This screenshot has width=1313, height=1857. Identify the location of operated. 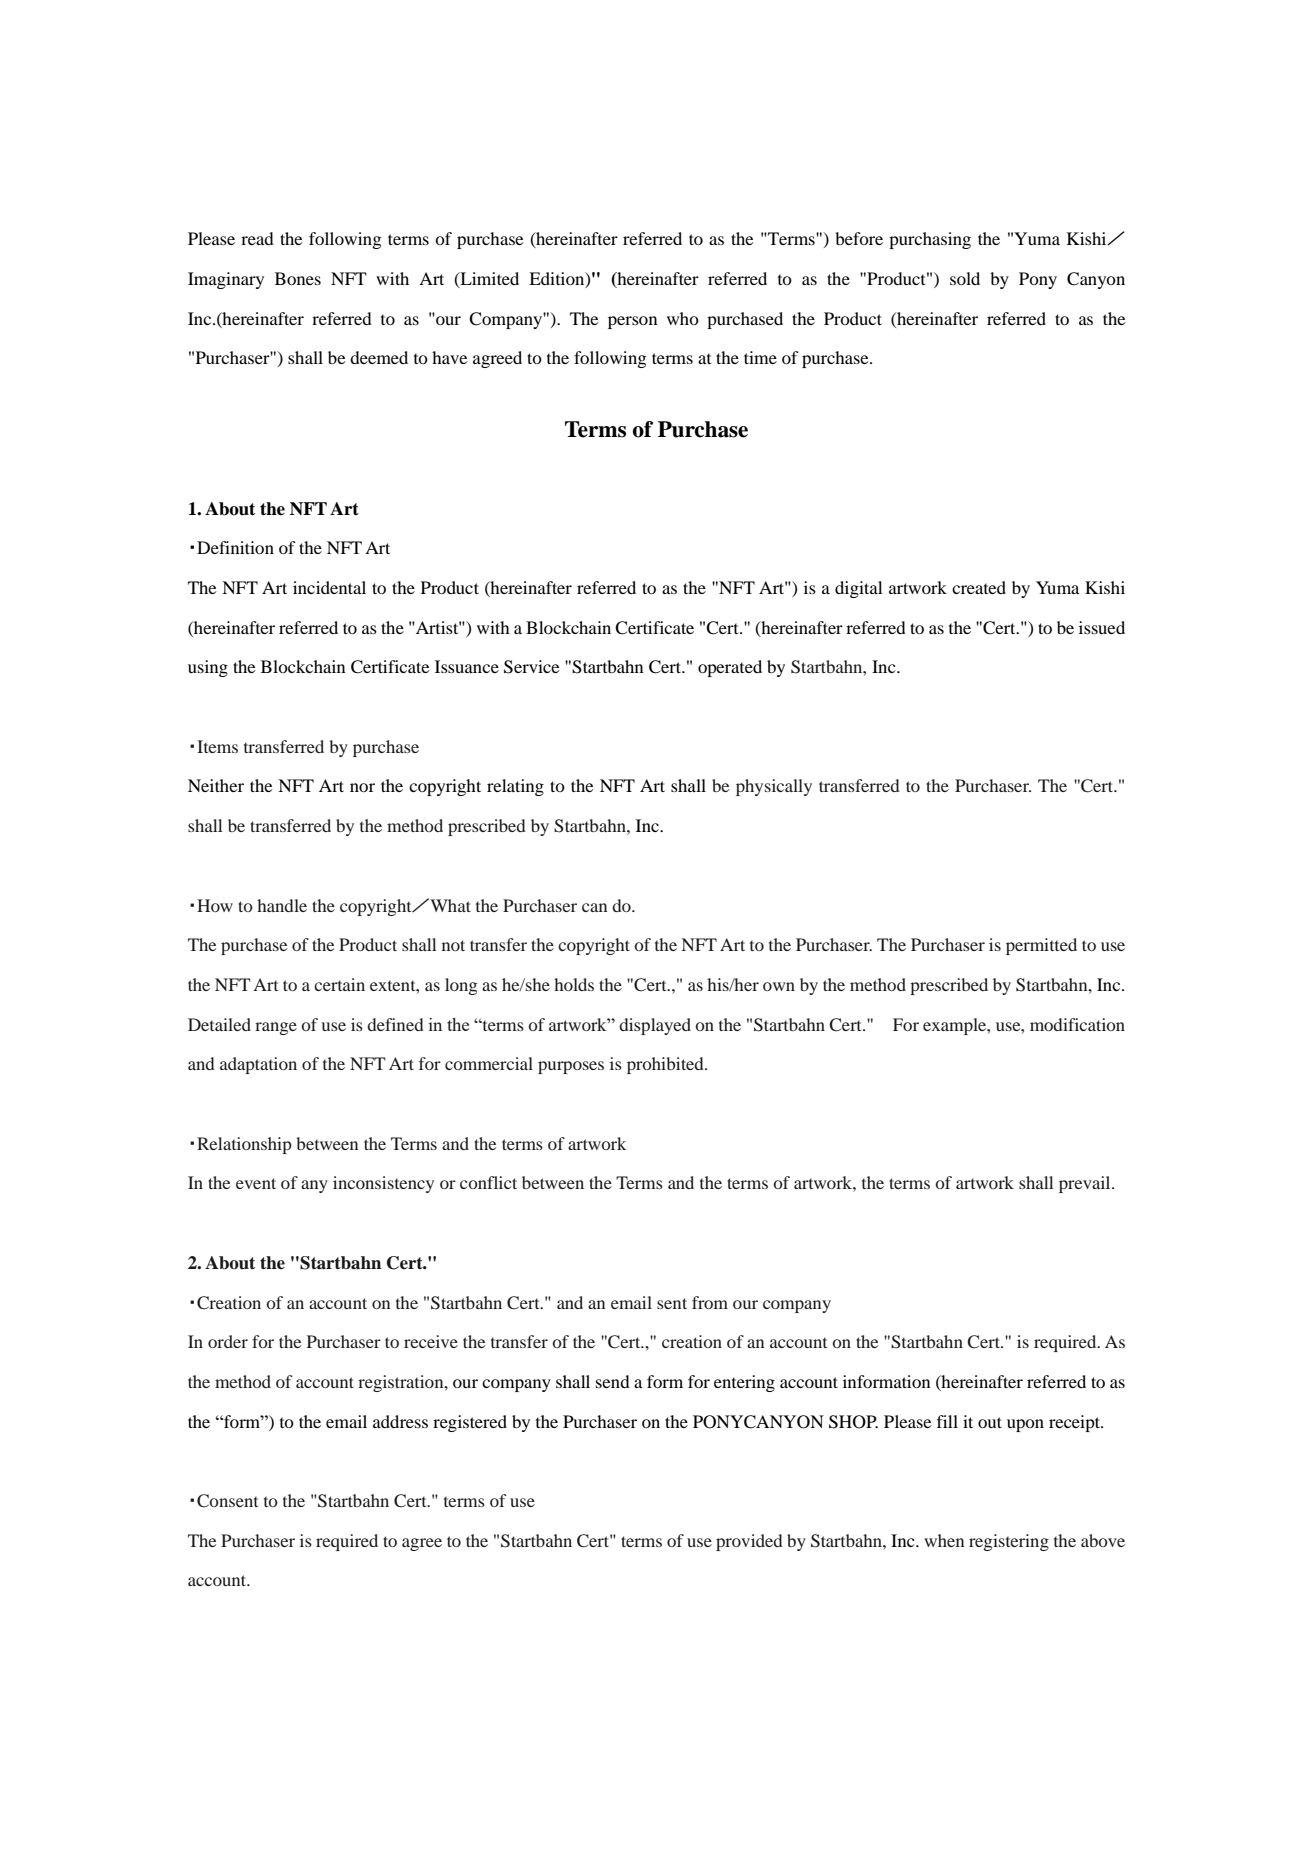
(730, 668).
